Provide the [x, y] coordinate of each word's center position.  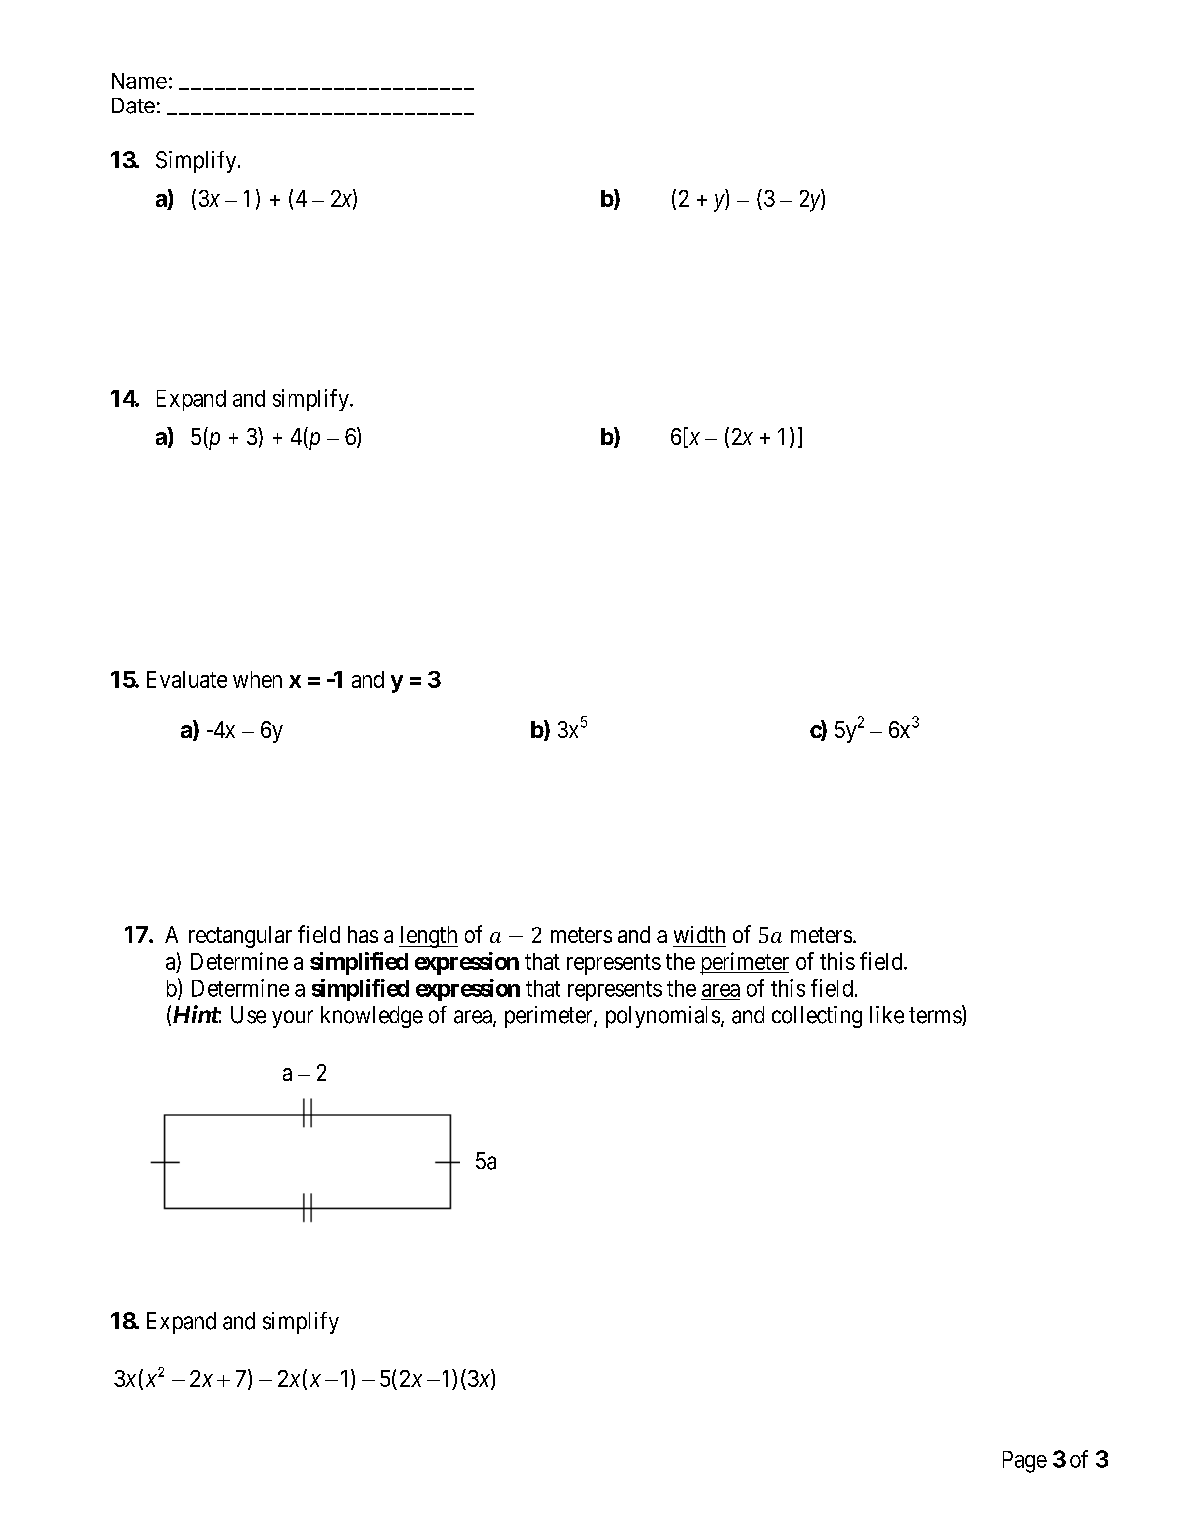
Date [133, 106]
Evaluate [187, 679]
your [292, 1019]
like [887, 1015]
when [257, 679]
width [699, 934]
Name [139, 81]
